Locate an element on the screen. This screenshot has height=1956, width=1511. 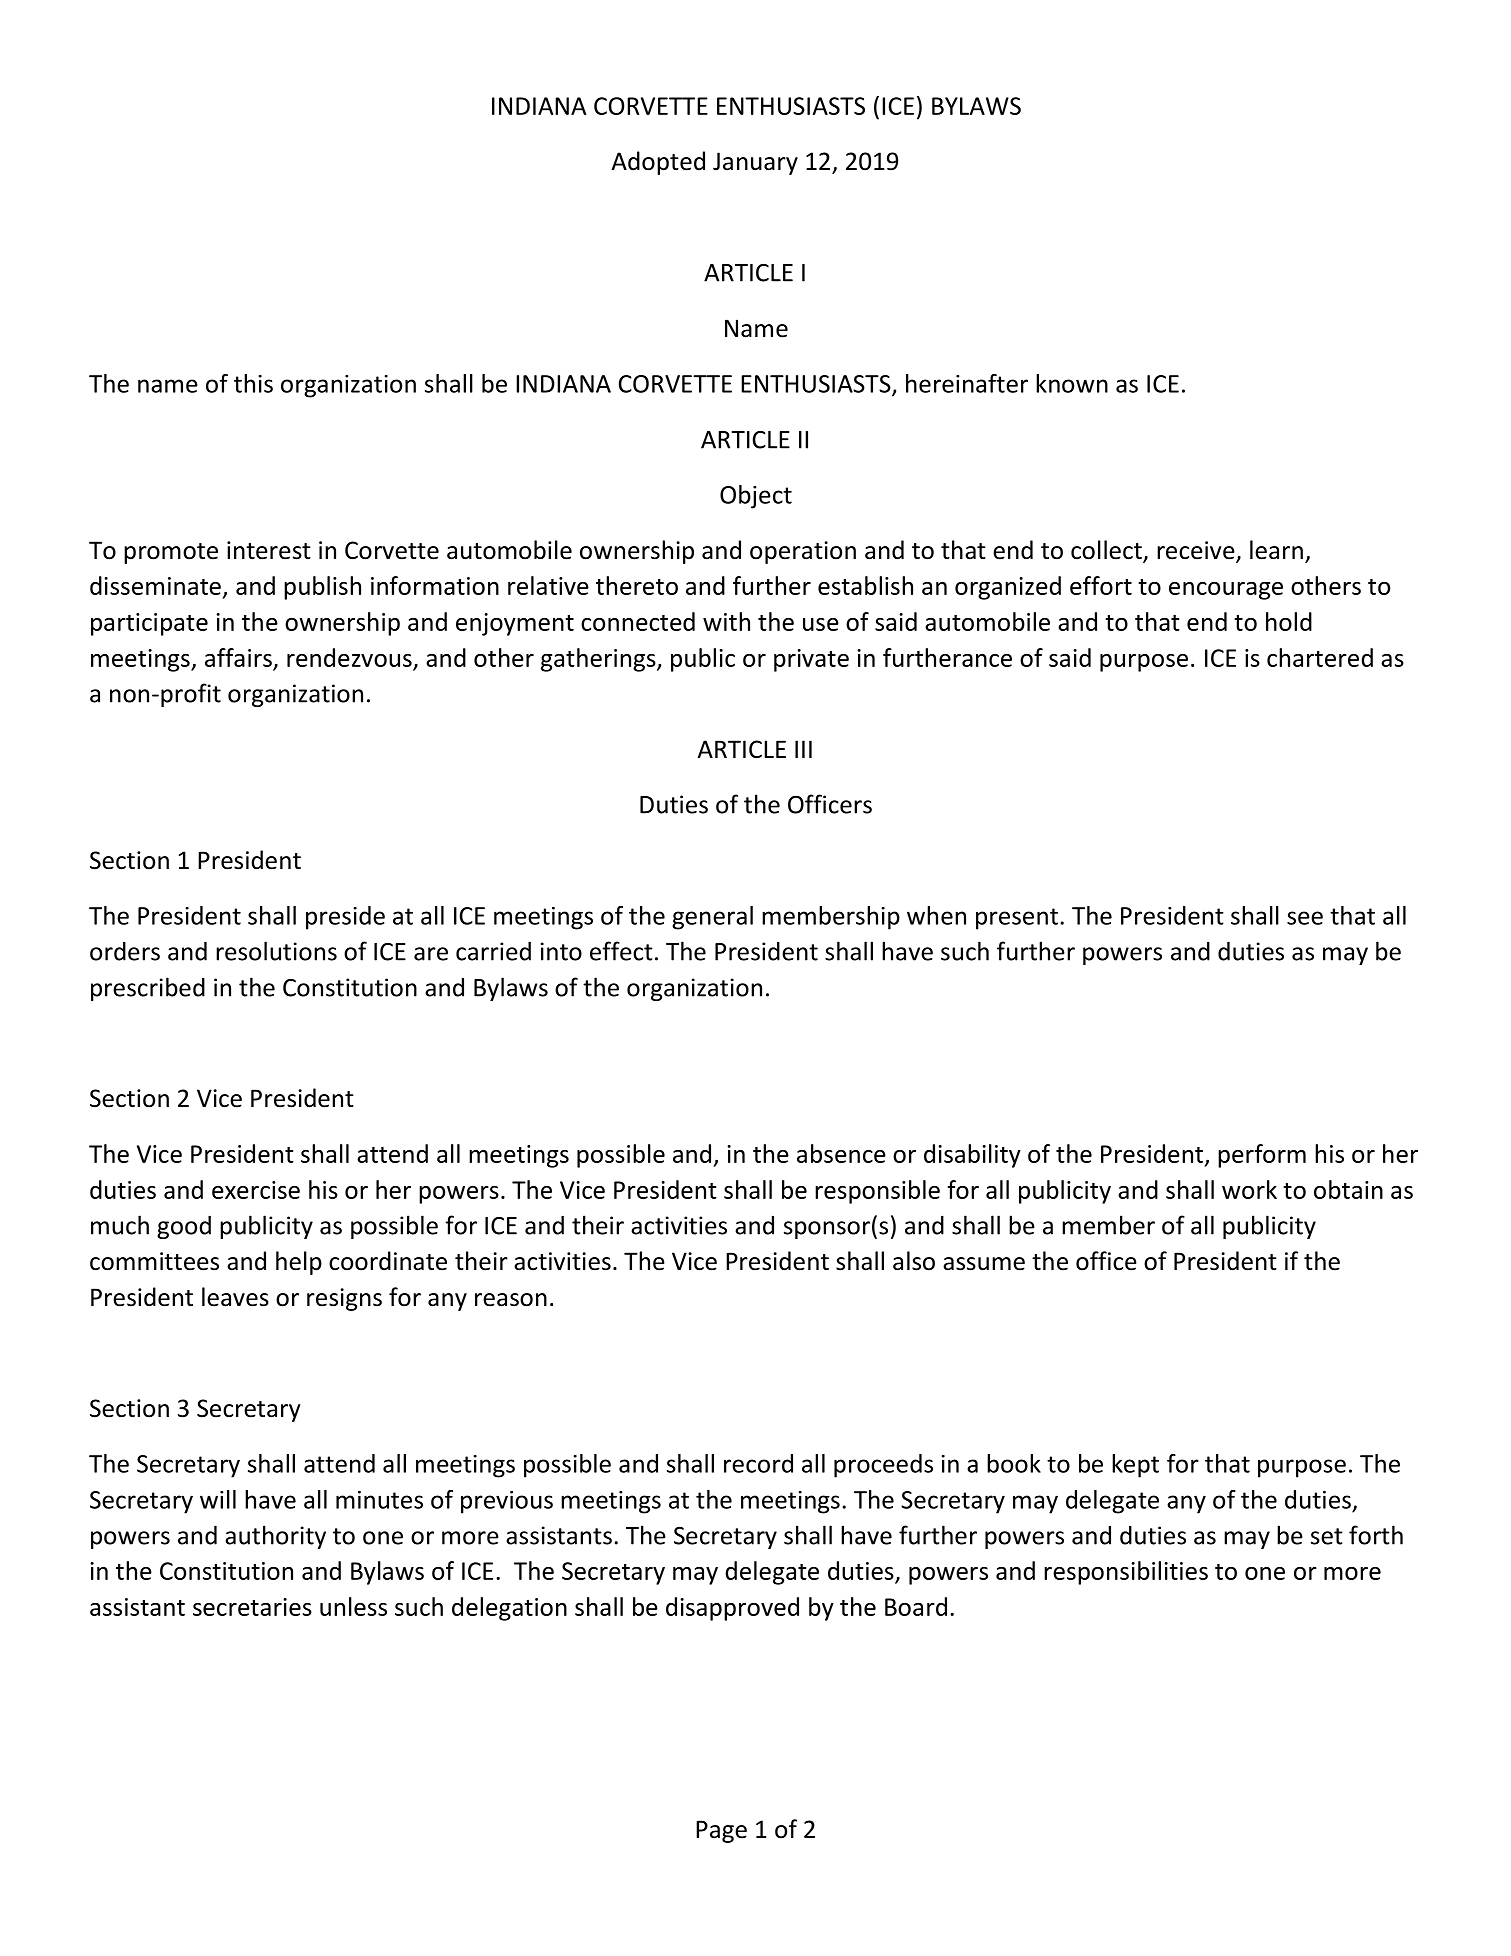
this is located at coordinates (253, 383).
